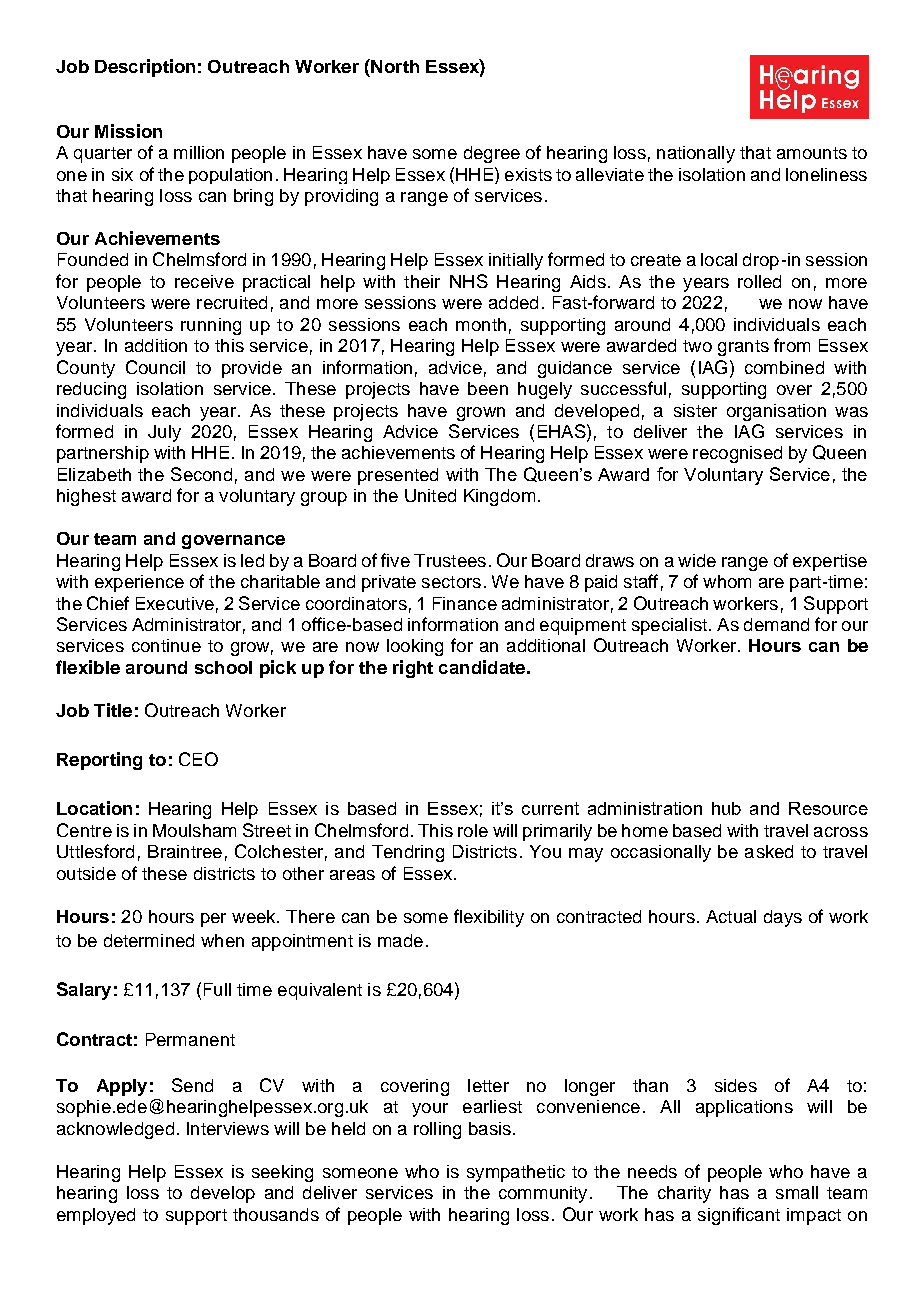 Image resolution: width=924 pixels, height=1308 pixels. Describe the element at coordinates (145, 68) in the screenshot. I see `Description` at that location.
